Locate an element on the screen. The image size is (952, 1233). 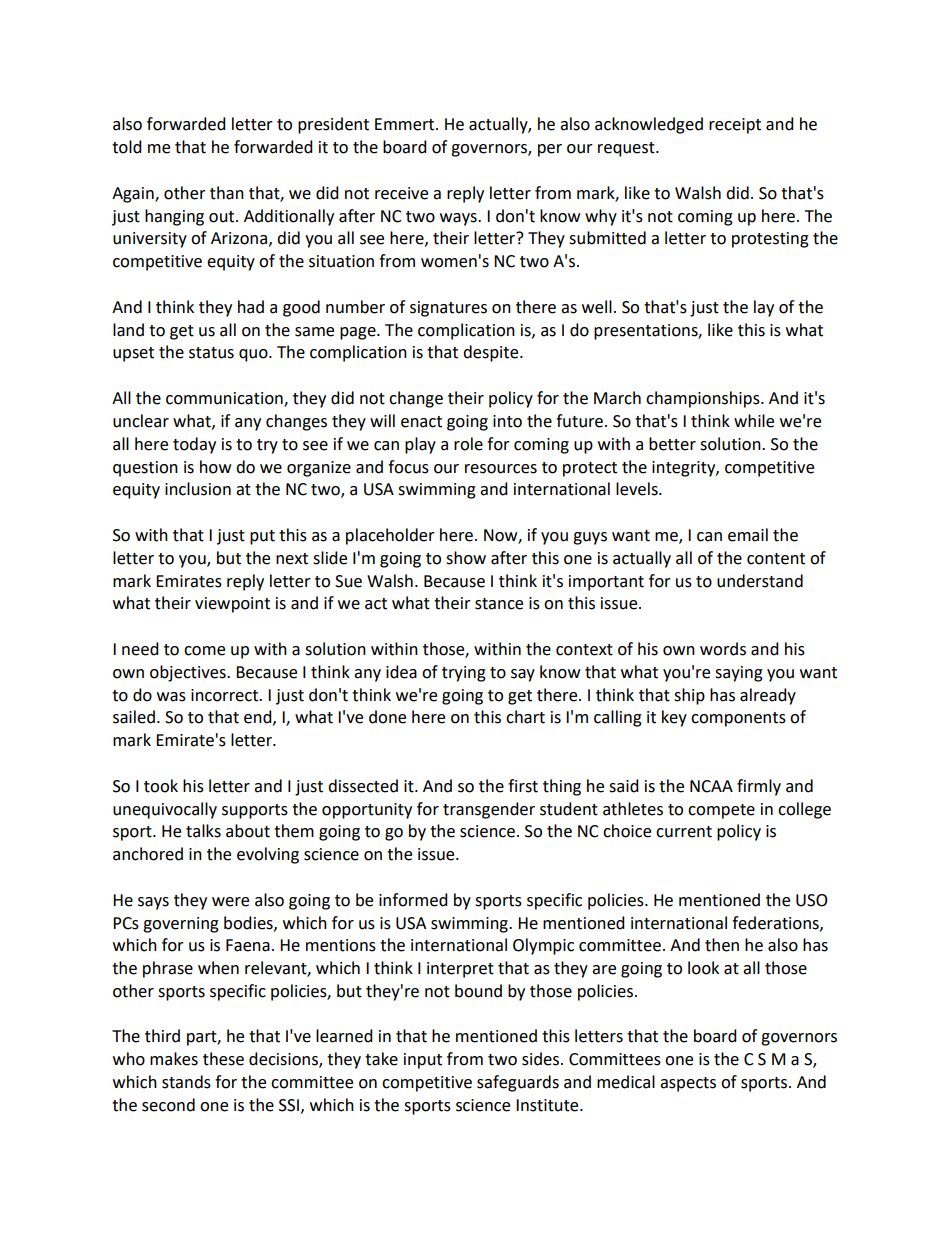
today is located at coordinates (194, 445).
